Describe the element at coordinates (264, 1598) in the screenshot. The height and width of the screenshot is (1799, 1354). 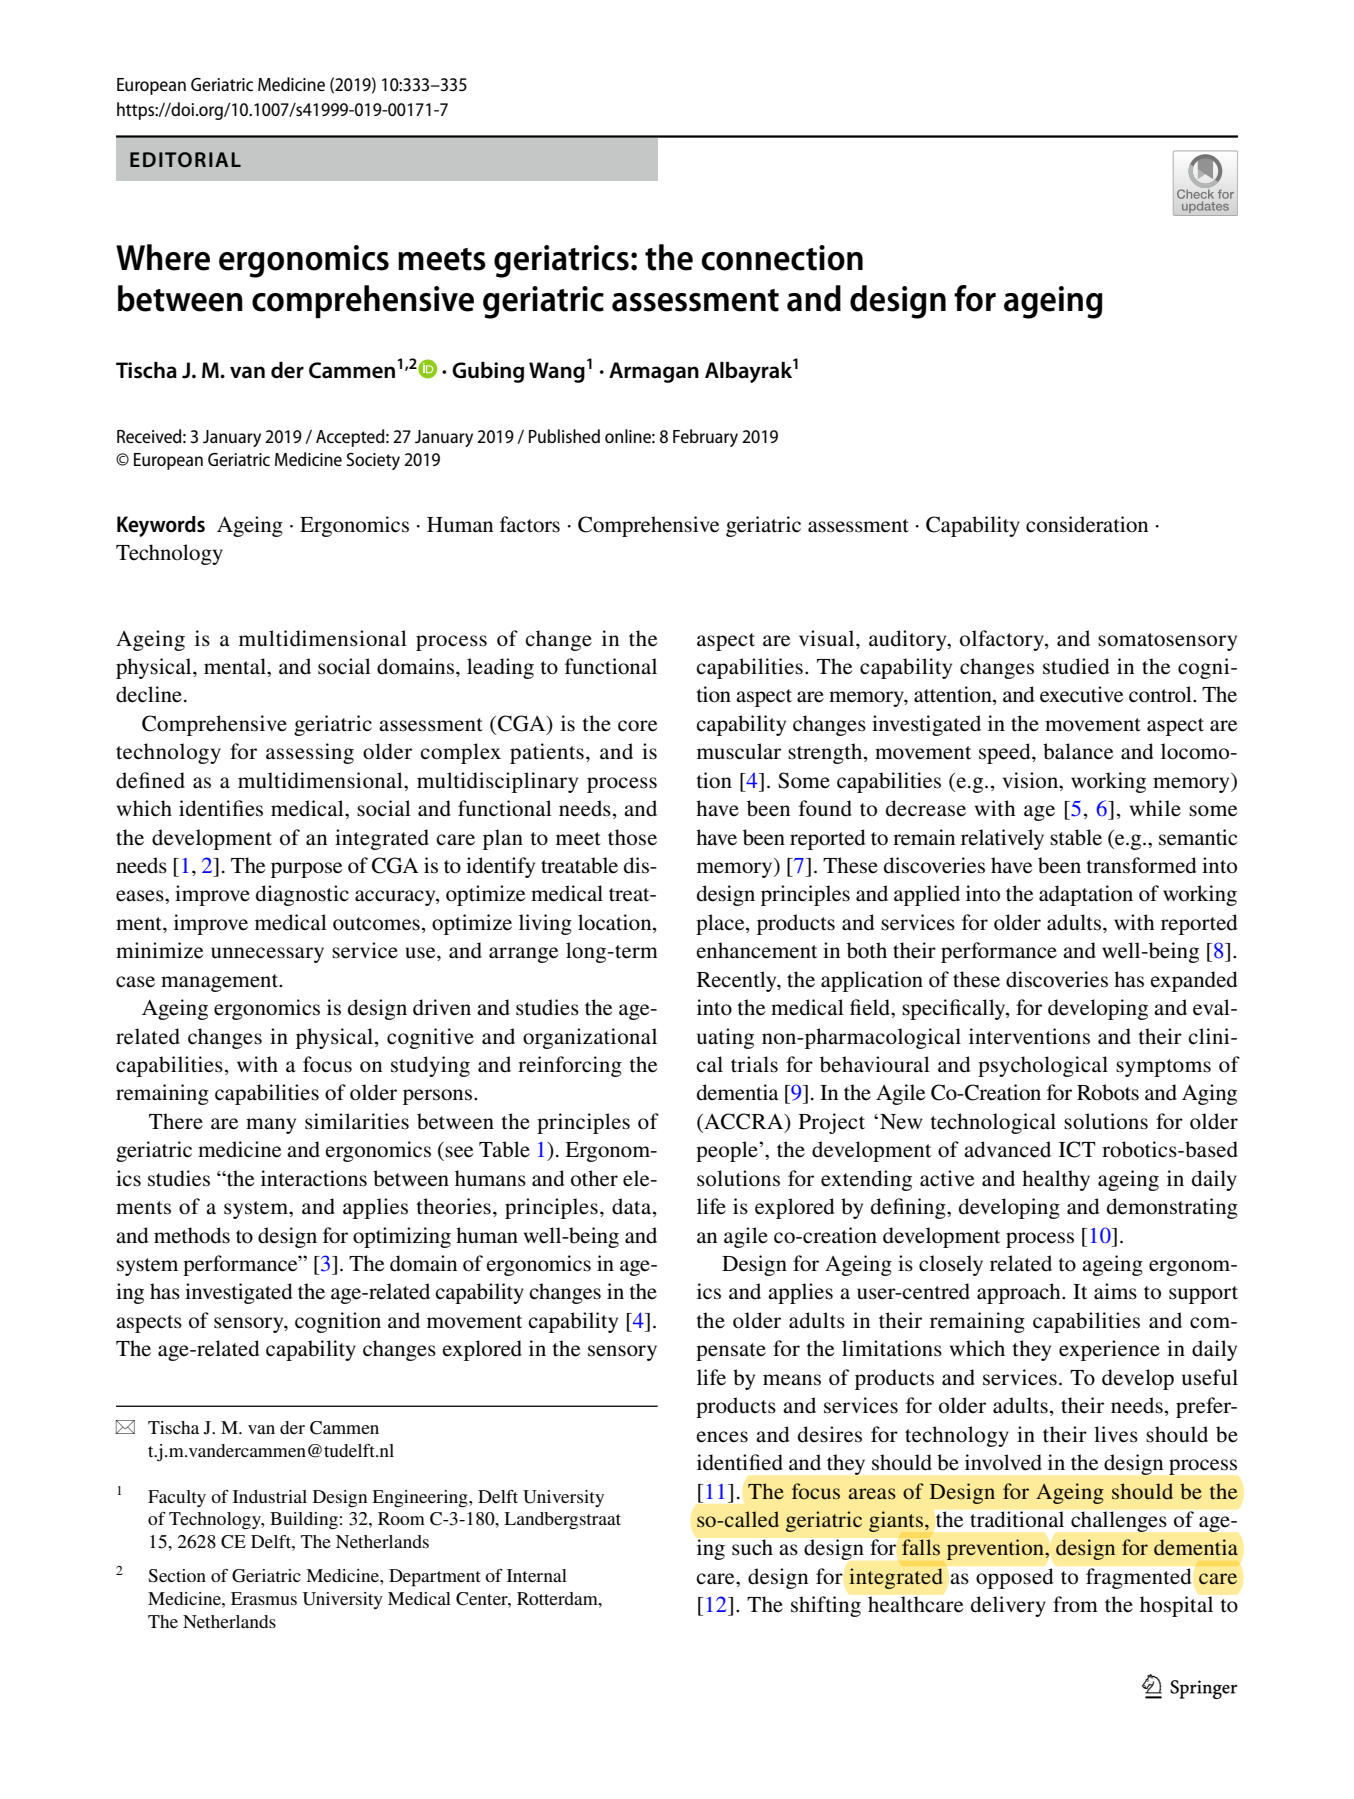
I see `Erasmus` at that location.
